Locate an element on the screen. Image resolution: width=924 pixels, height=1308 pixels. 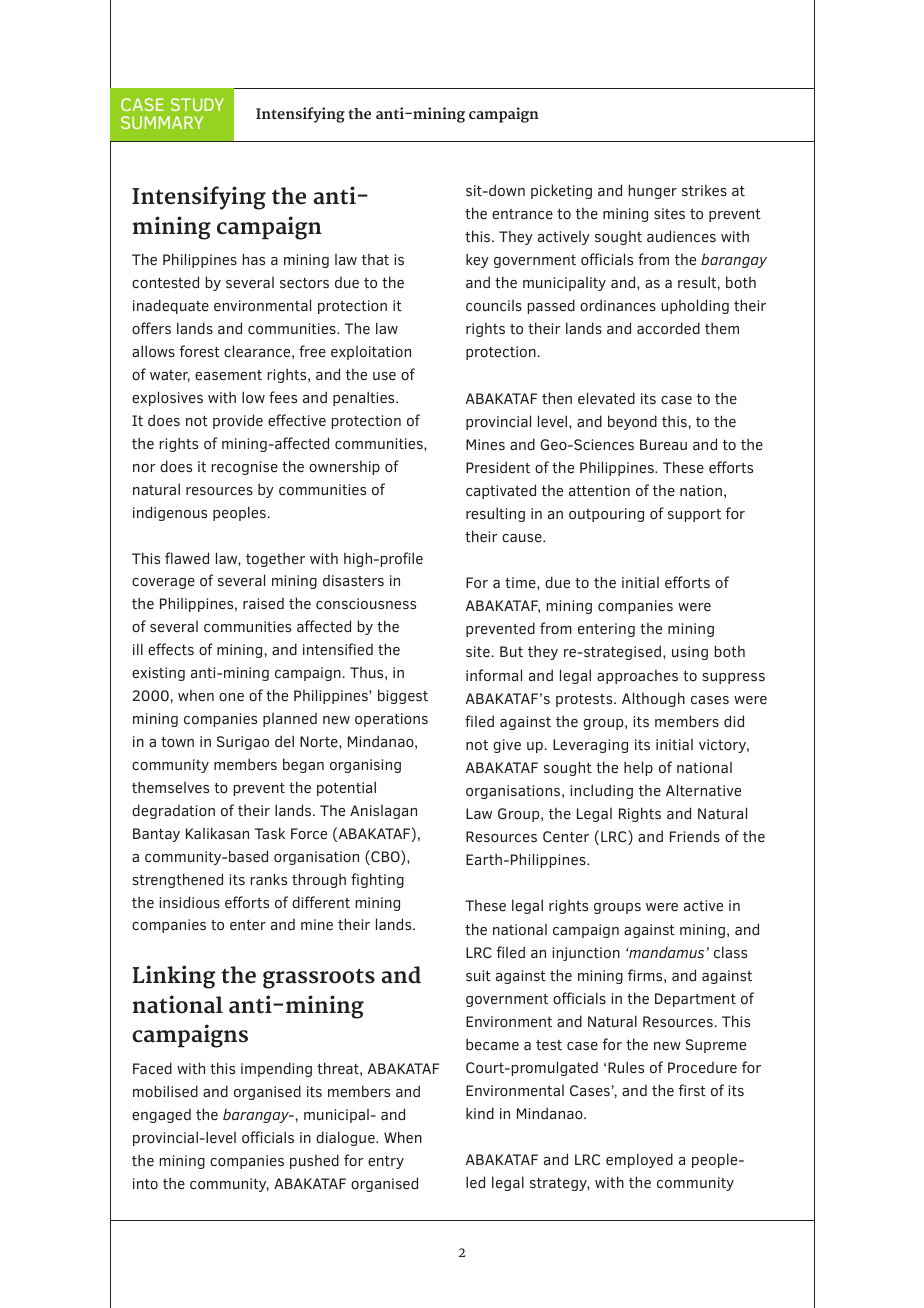
entry is located at coordinates (386, 1162).
